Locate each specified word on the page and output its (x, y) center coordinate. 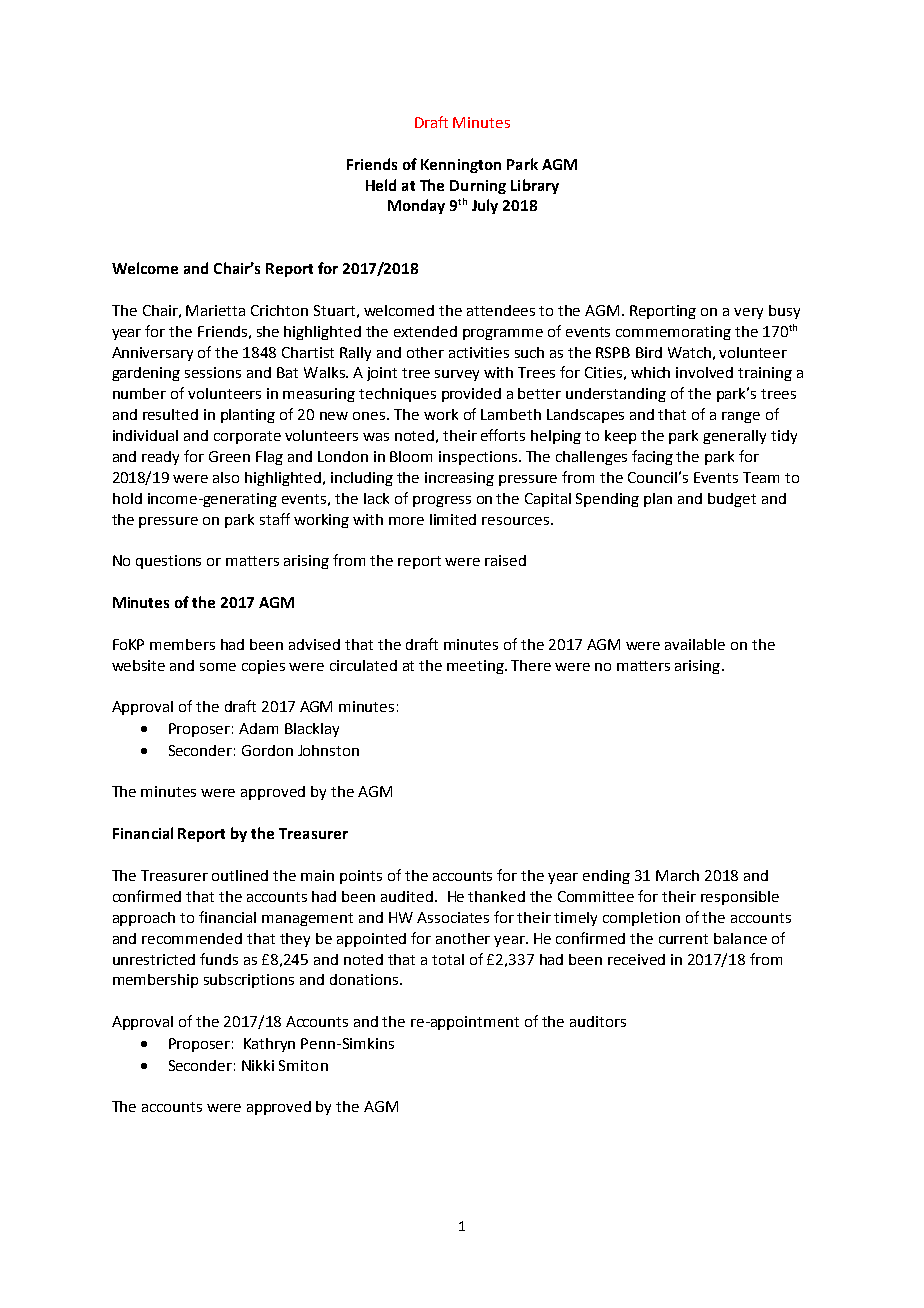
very (748, 313)
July (485, 206)
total (448, 959)
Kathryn (269, 1045)
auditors (598, 1021)
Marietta (215, 310)
